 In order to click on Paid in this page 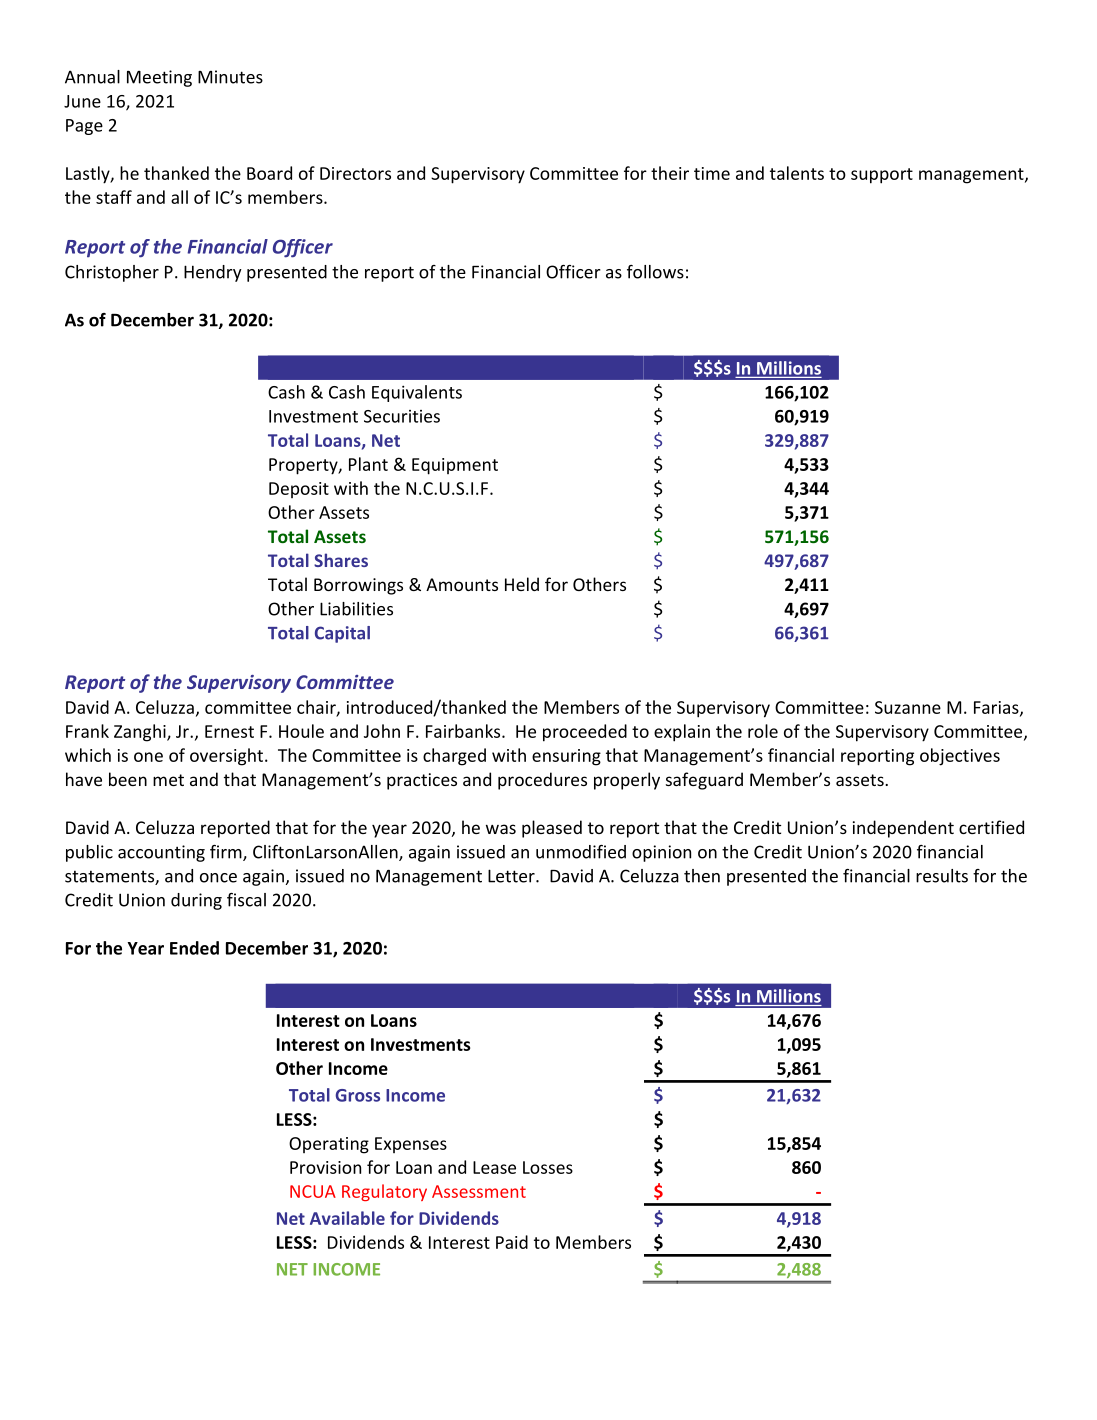, I will do `click(512, 1242)`.
